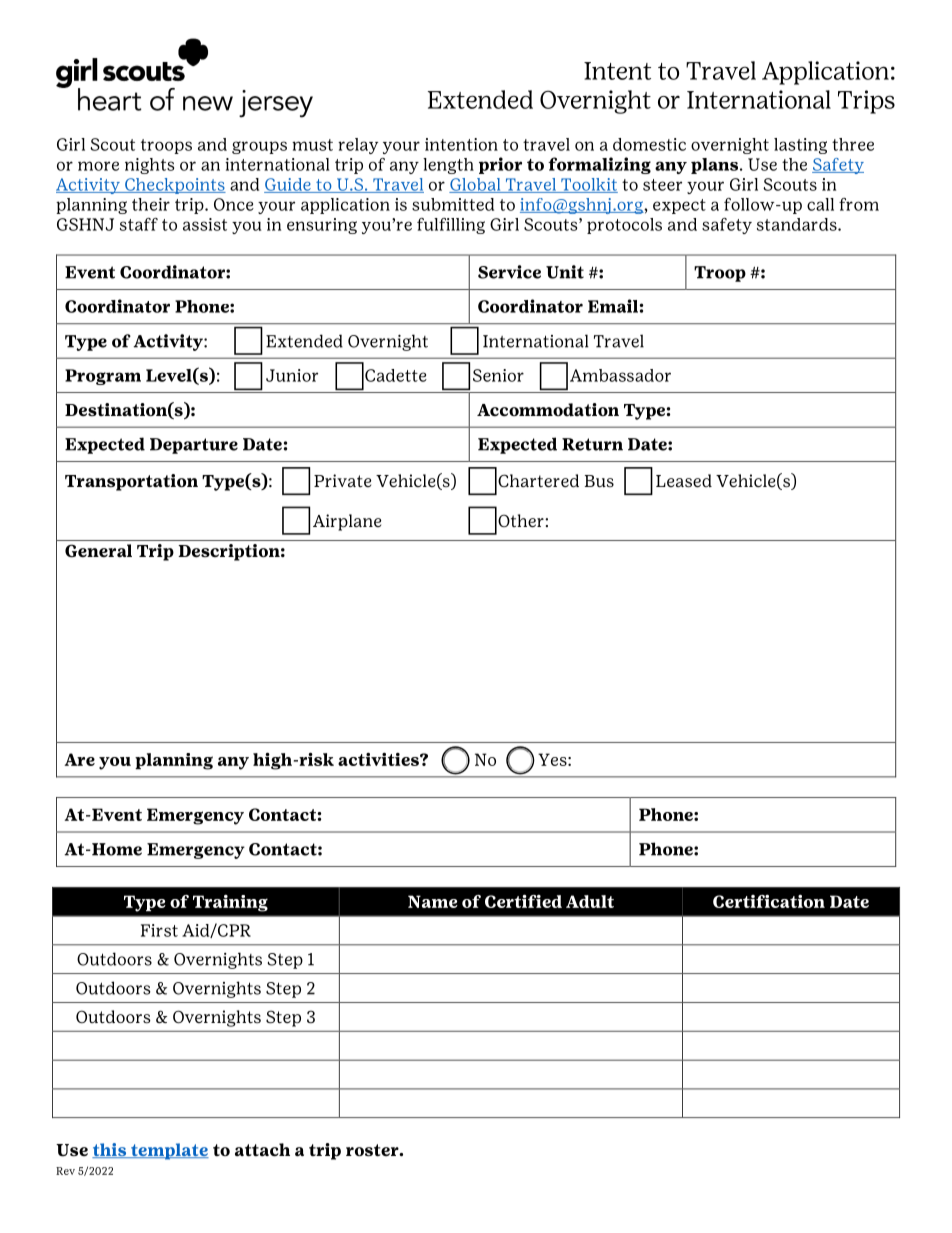 Image resolution: width=952 pixels, height=1233 pixels. Describe the element at coordinates (613, 306) in the page. I see `Email` at that location.
